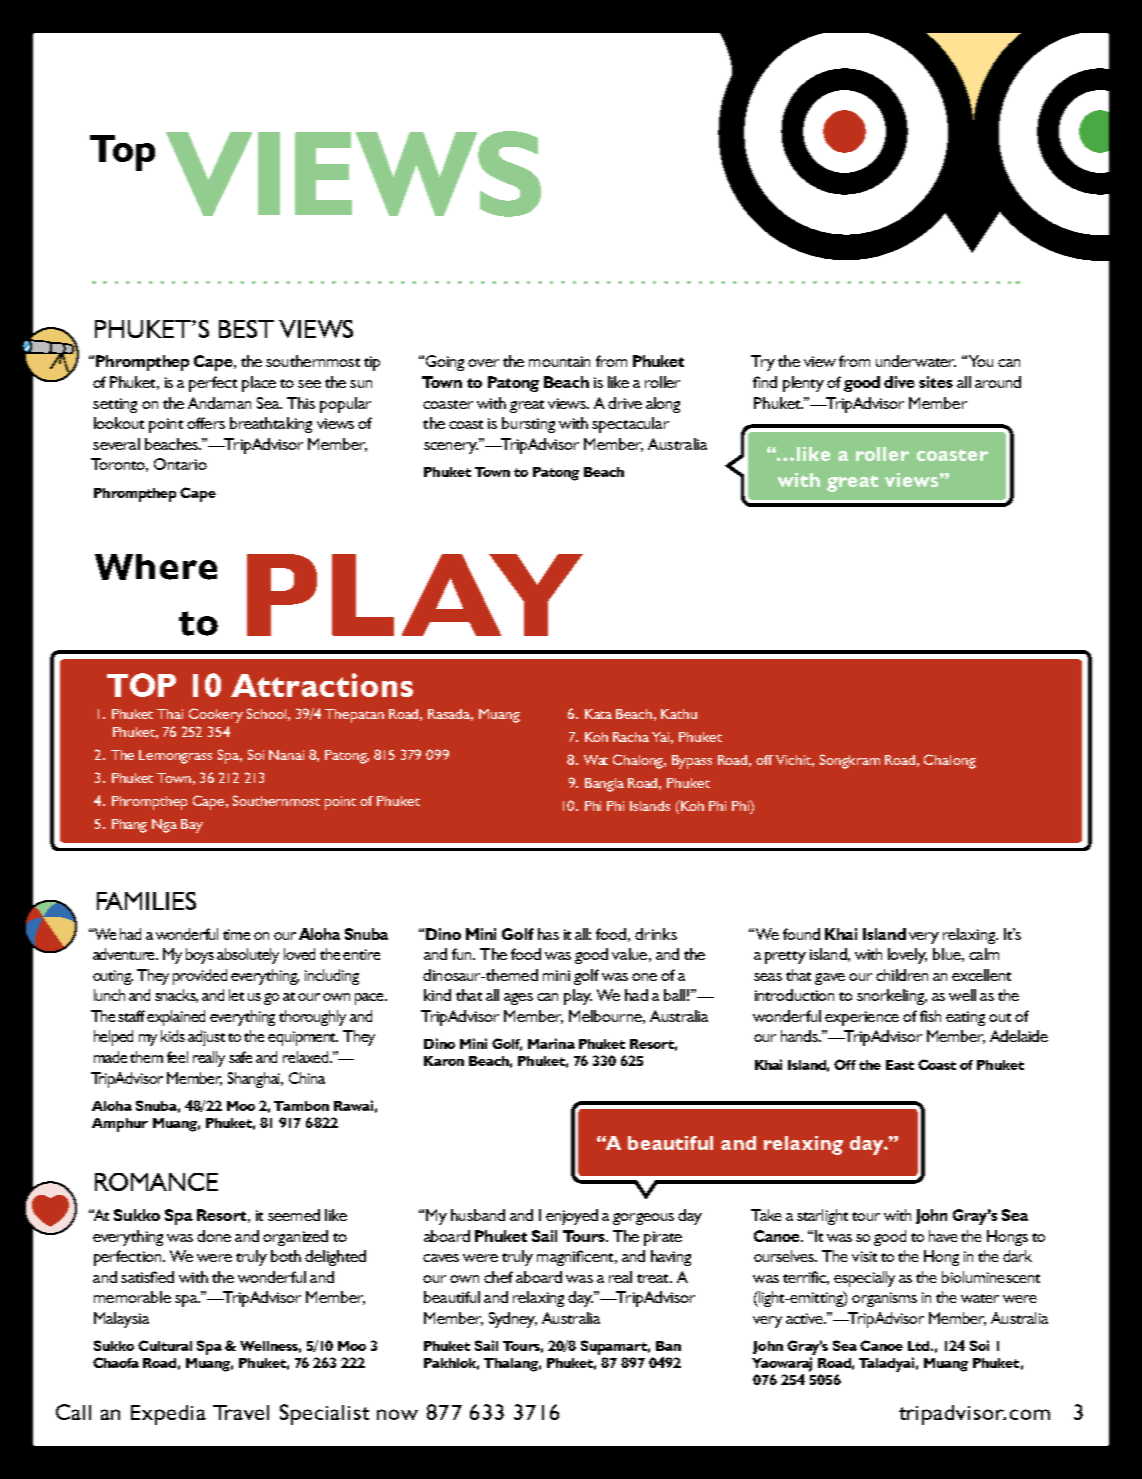  Describe the element at coordinates (907, 956) in the screenshot. I see `lovely` at that location.
